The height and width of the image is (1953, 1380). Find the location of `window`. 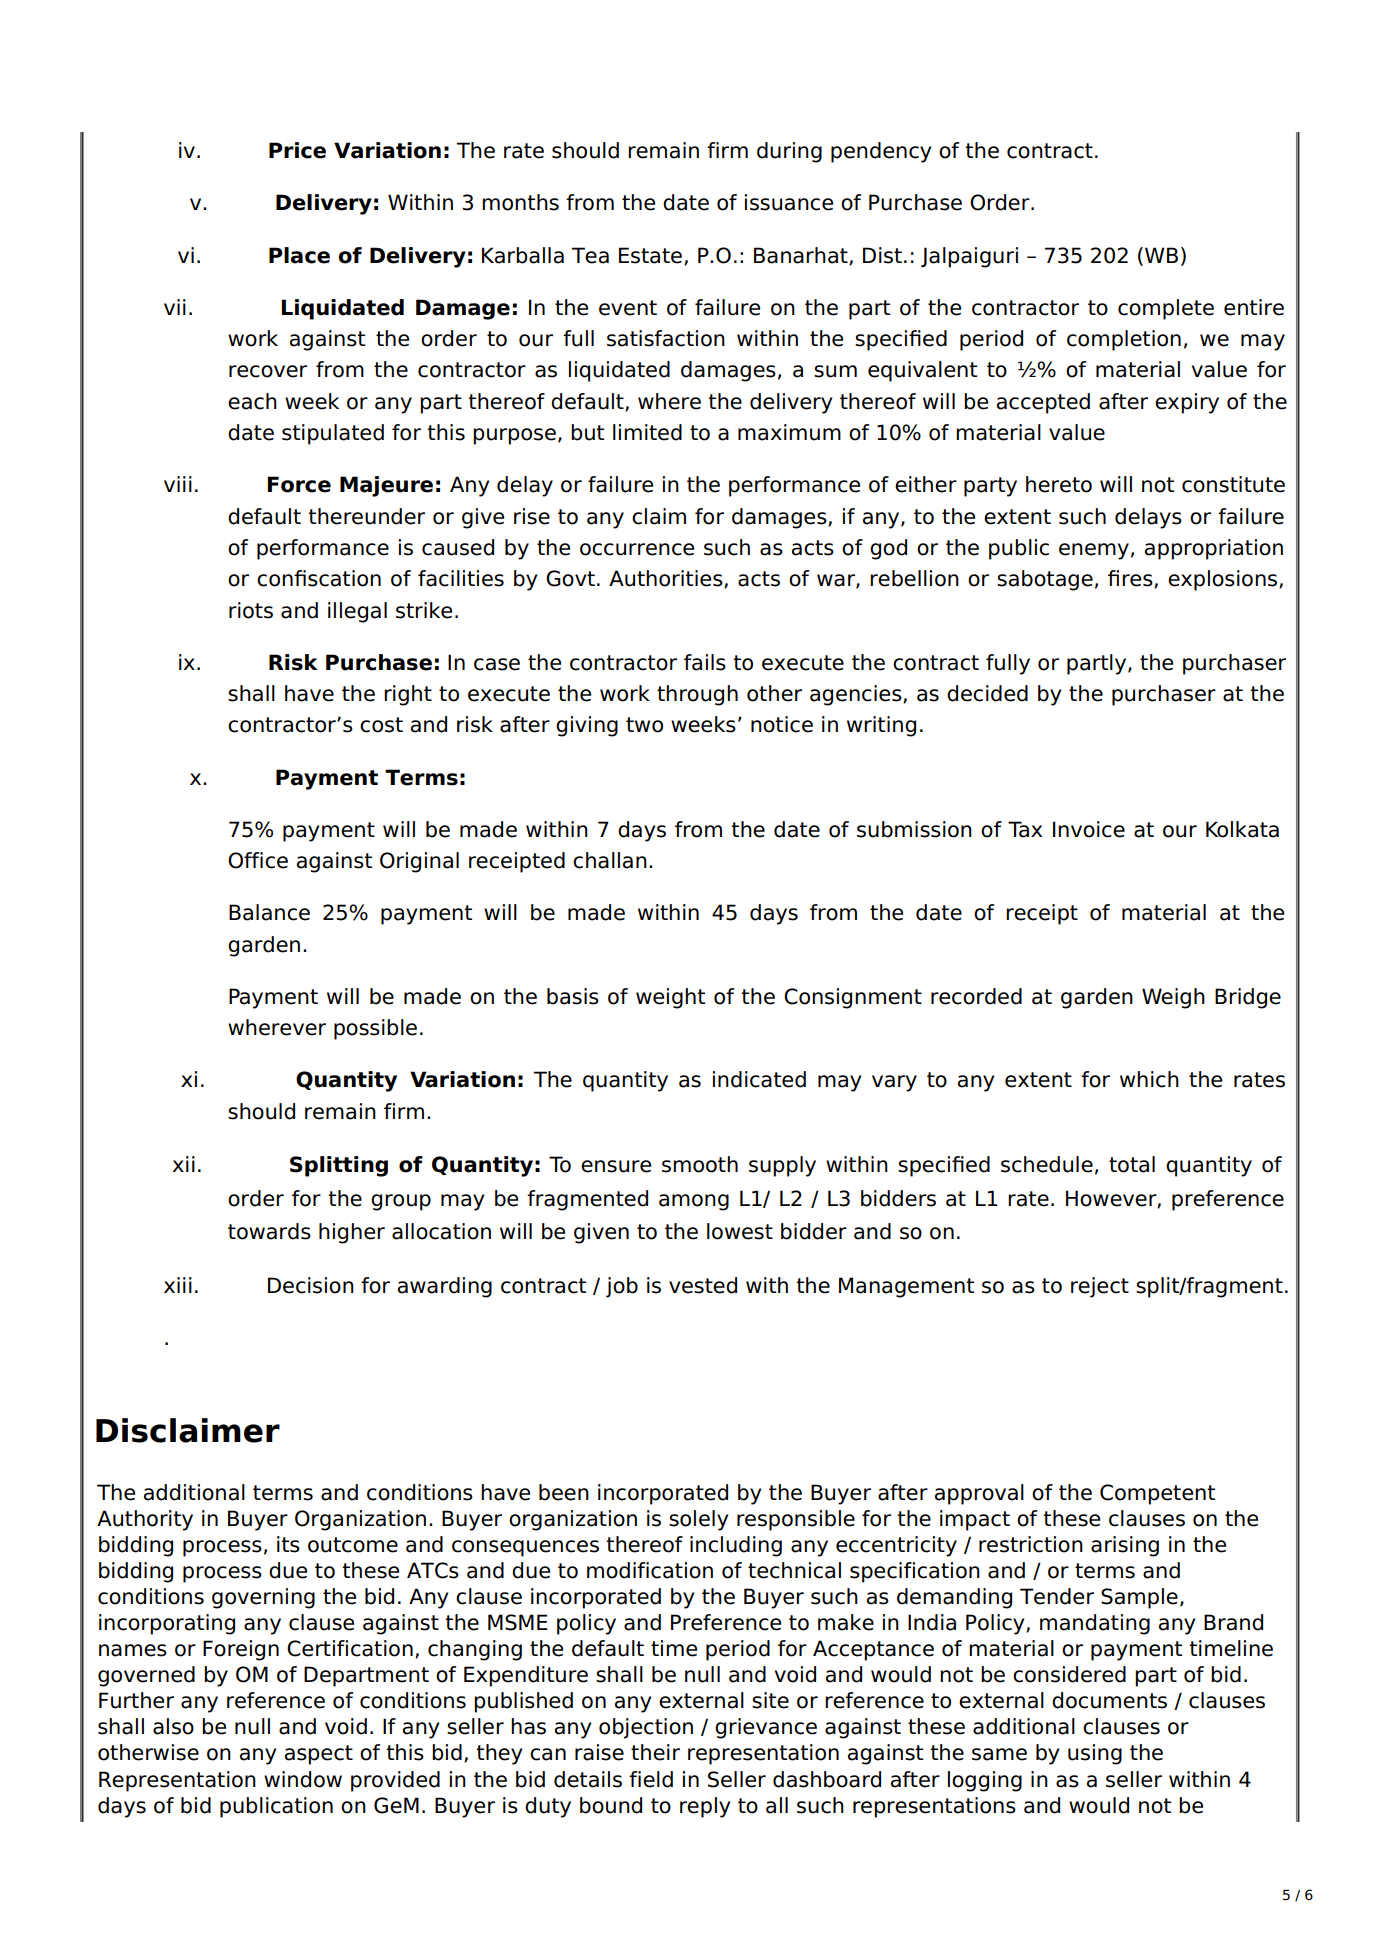

window is located at coordinates (303, 1779).
